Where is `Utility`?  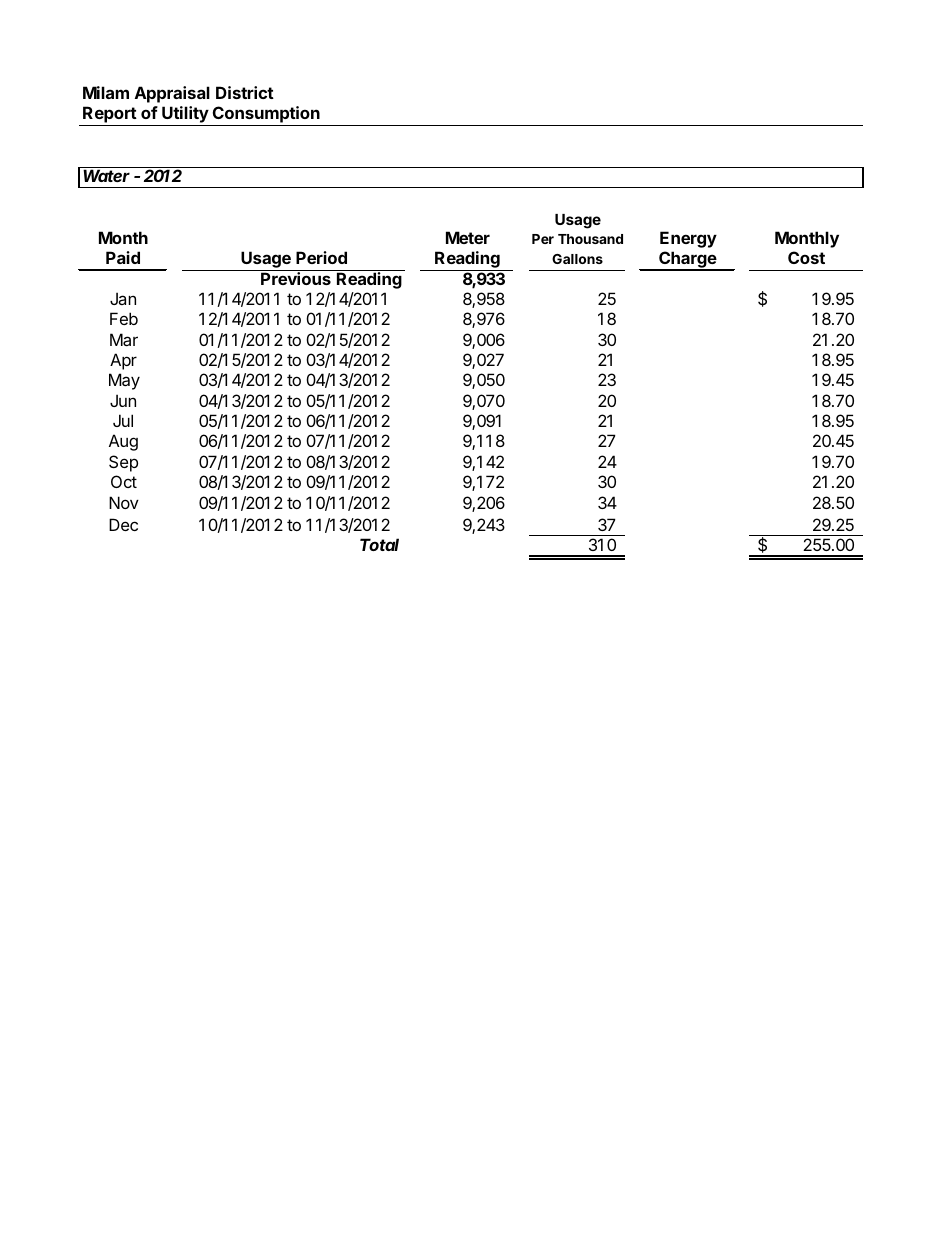
Utility is located at coordinates (185, 116).
